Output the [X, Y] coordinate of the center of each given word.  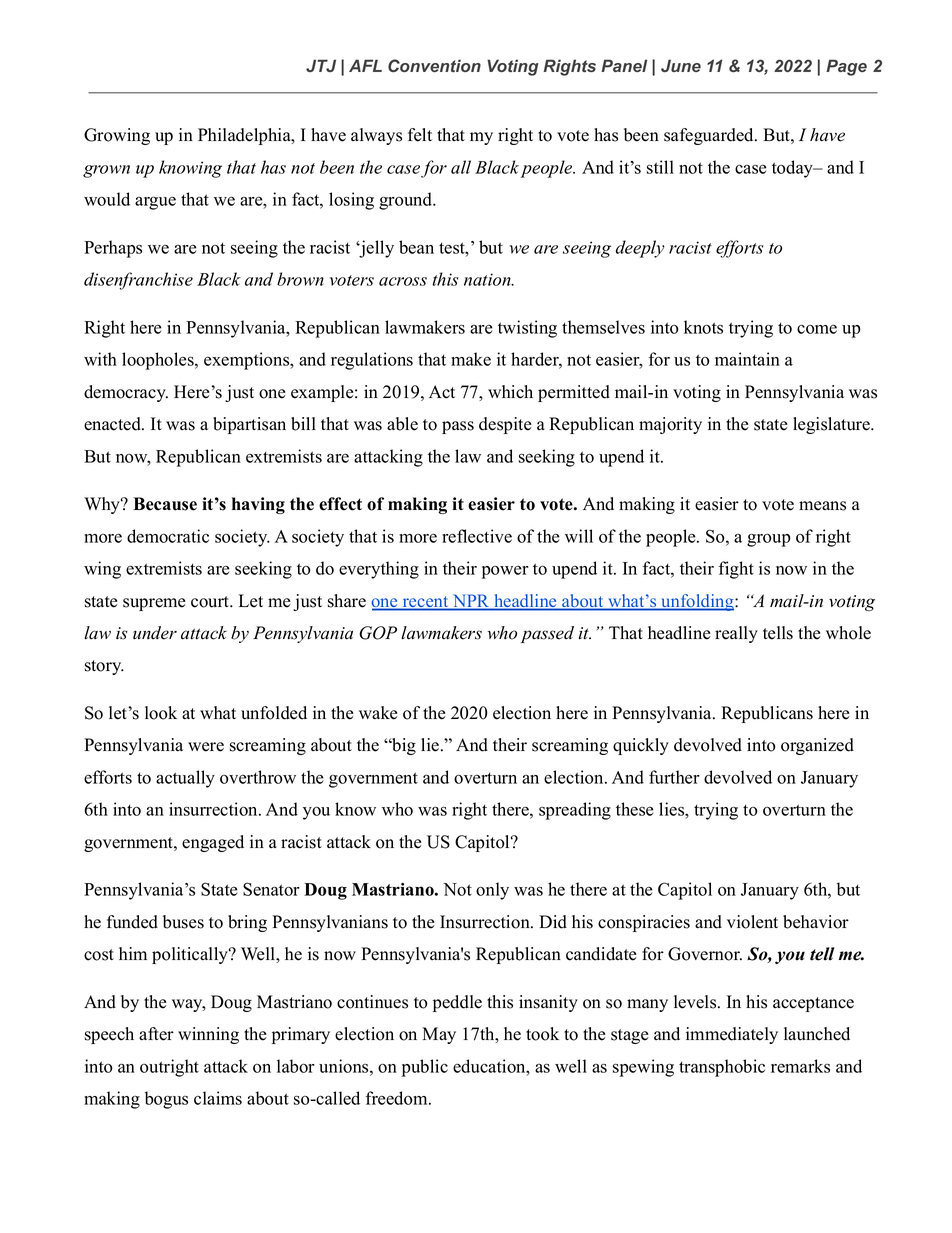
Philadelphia [245, 136]
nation [488, 279]
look [161, 713]
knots [703, 327]
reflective [477, 536]
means [822, 506]
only [492, 891]
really [736, 634]
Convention [434, 65]
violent [752, 922]
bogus [166, 1100]
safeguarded [710, 136]
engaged [213, 843]
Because [165, 504]
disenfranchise [138, 281]
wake [378, 713]
